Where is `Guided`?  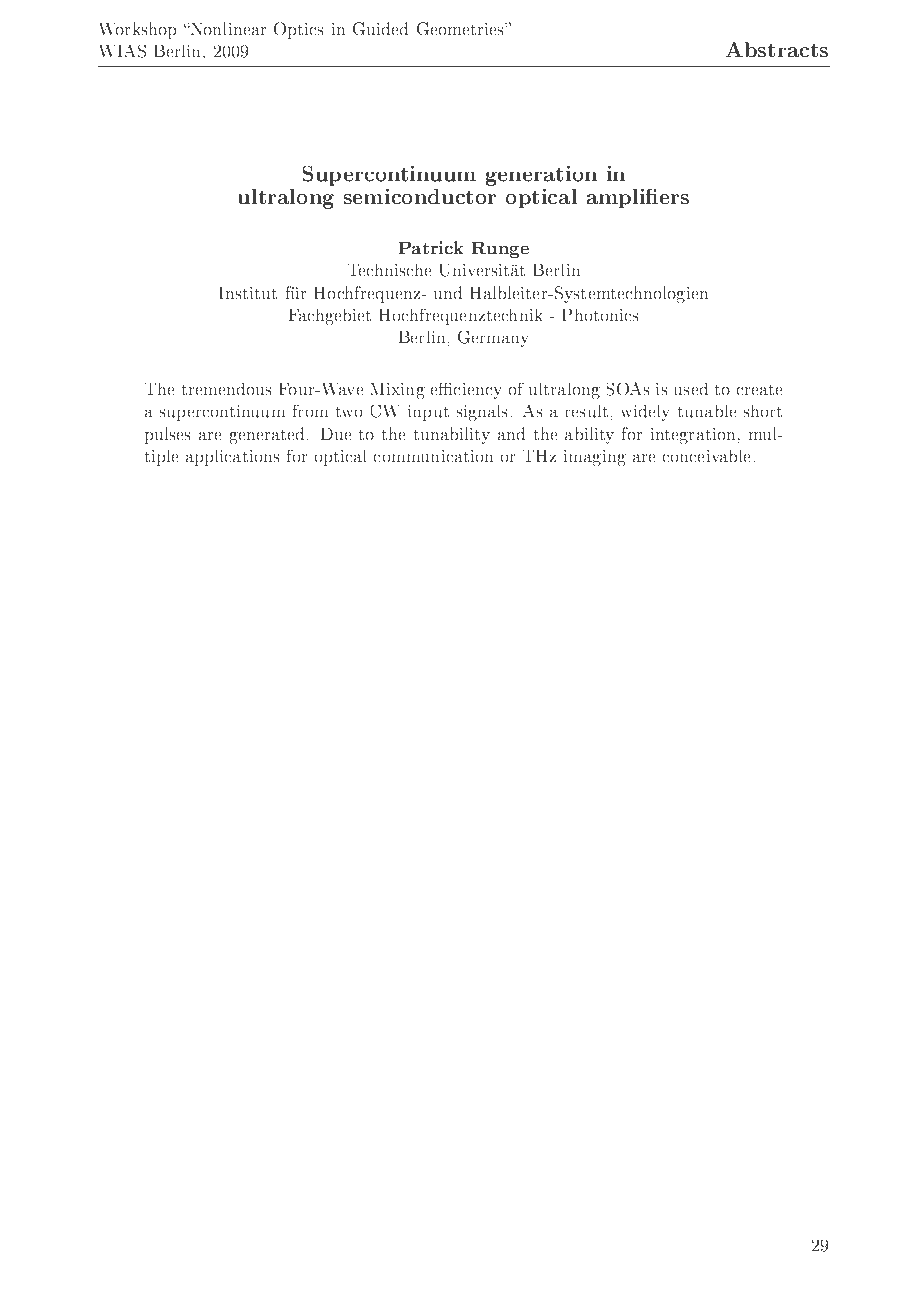
Guided is located at coordinates (380, 29).
